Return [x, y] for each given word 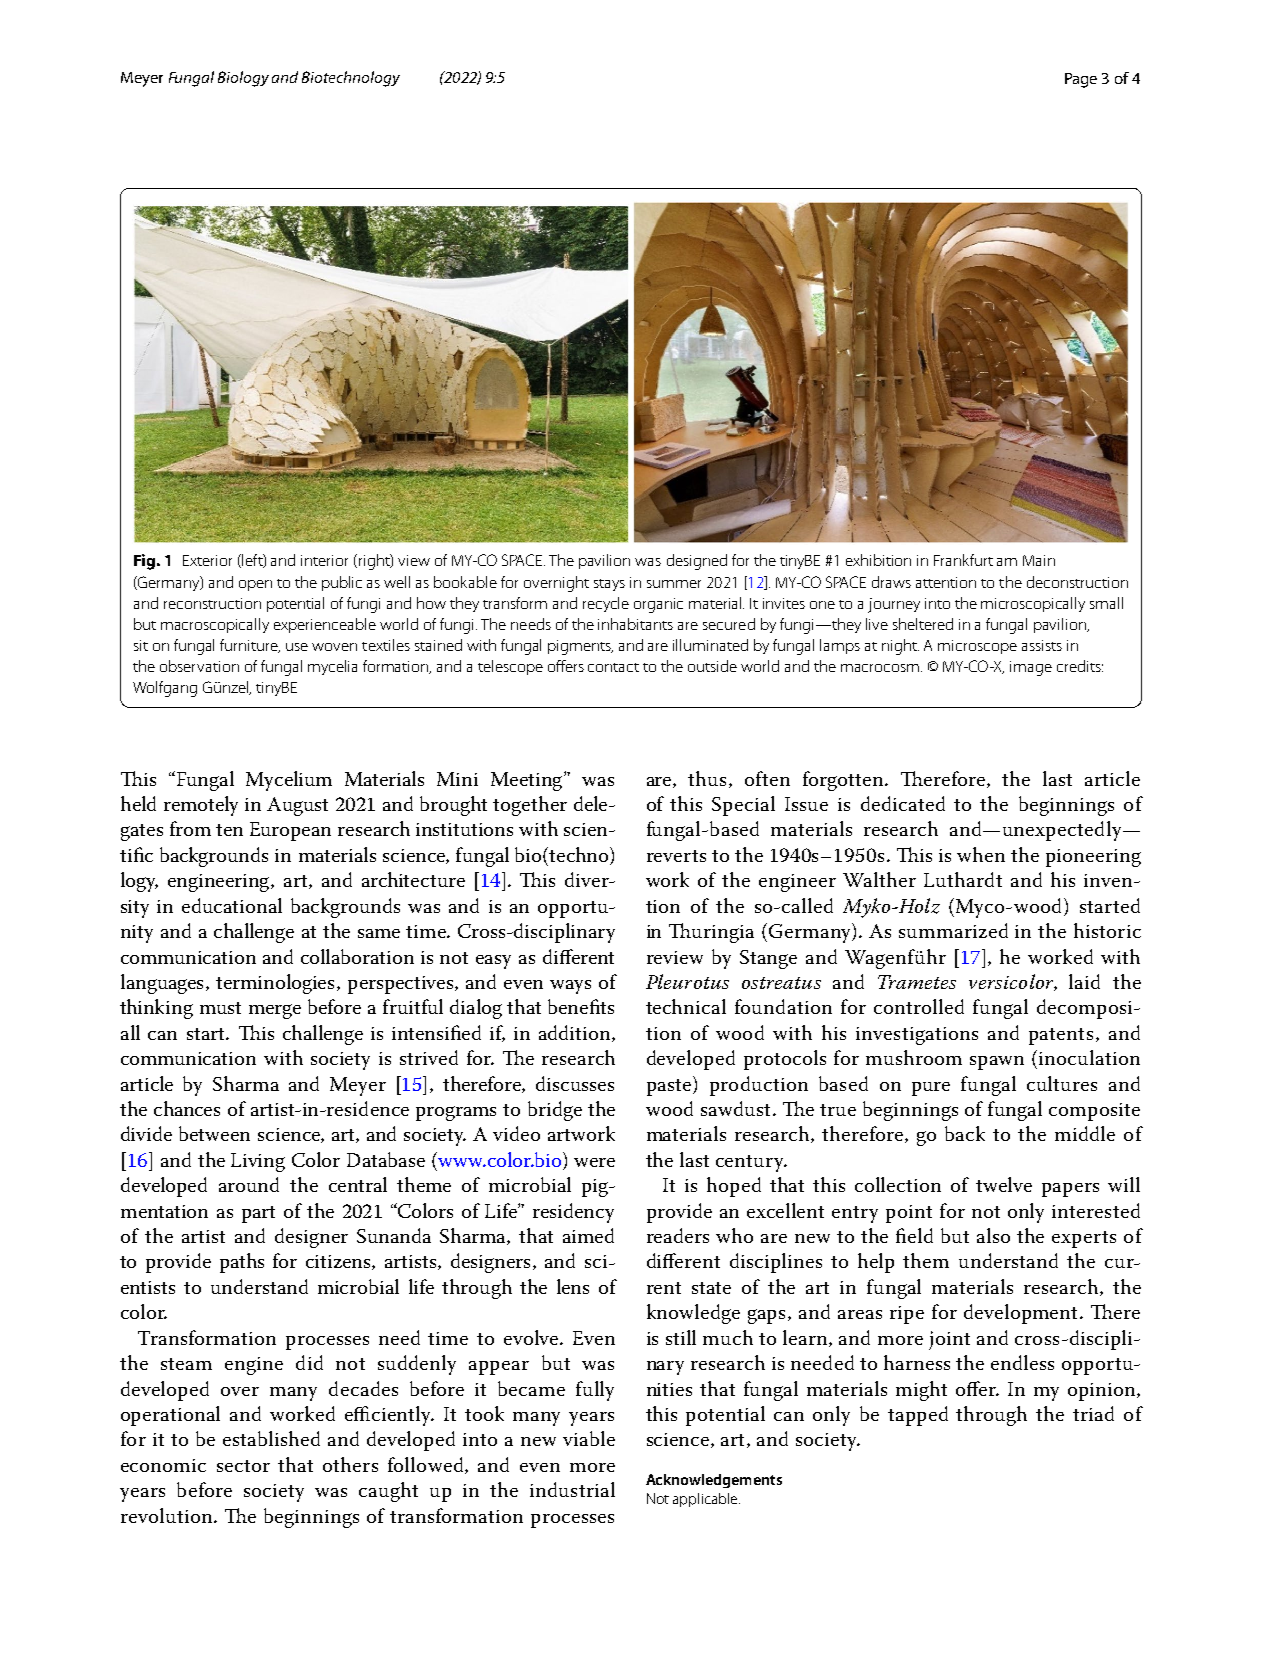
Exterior [207, 560]
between [214, 1133]
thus [707, 778]
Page [1081, 80]
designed [697, 562]
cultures [1062, 1083]
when [981, 854]
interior [324, 560]
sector [243, 1466]
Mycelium [289, 781]
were [594, 1162]
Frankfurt [963, 560]
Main [1039, 560]
